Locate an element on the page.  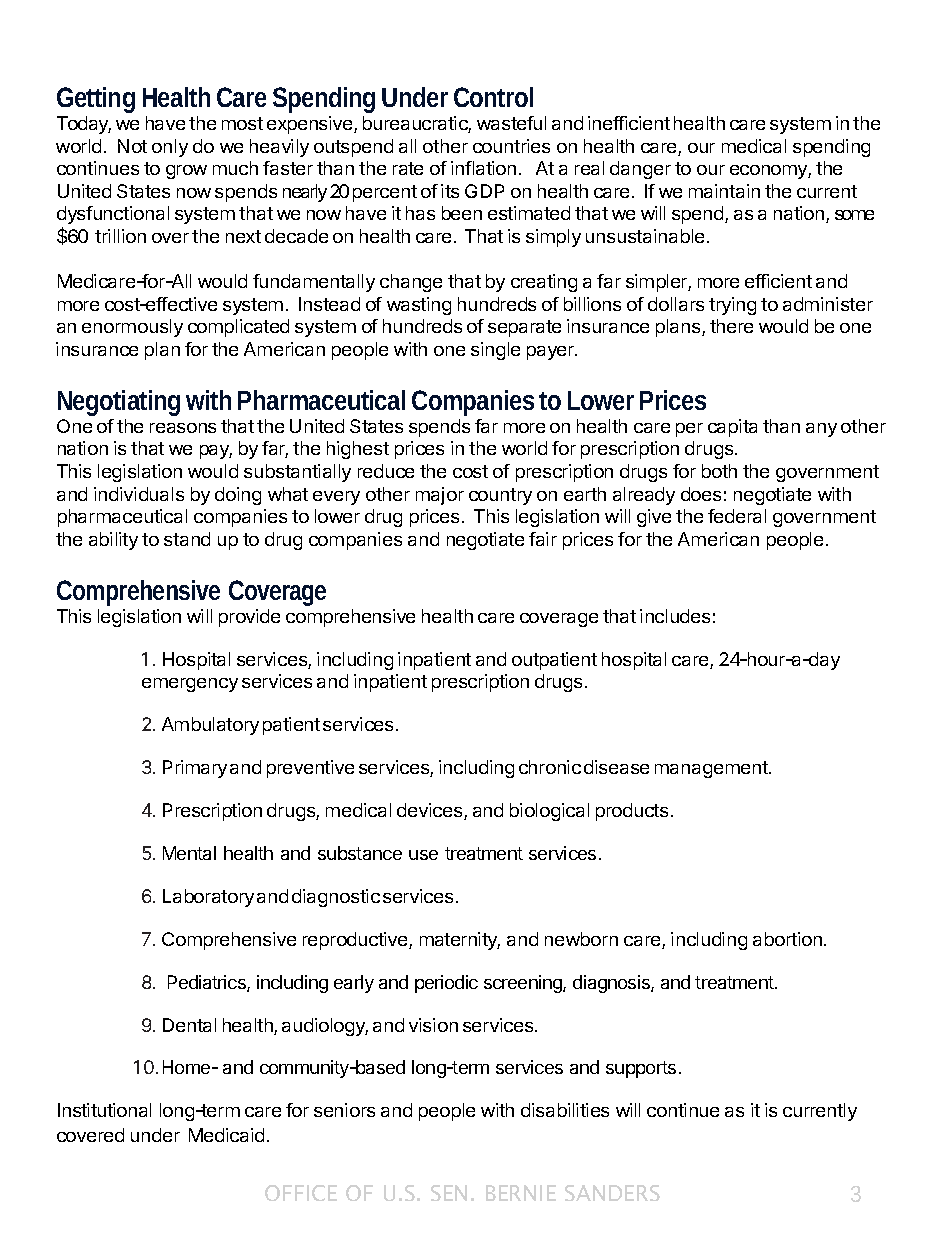
only is located at coordinates (170, 148).
